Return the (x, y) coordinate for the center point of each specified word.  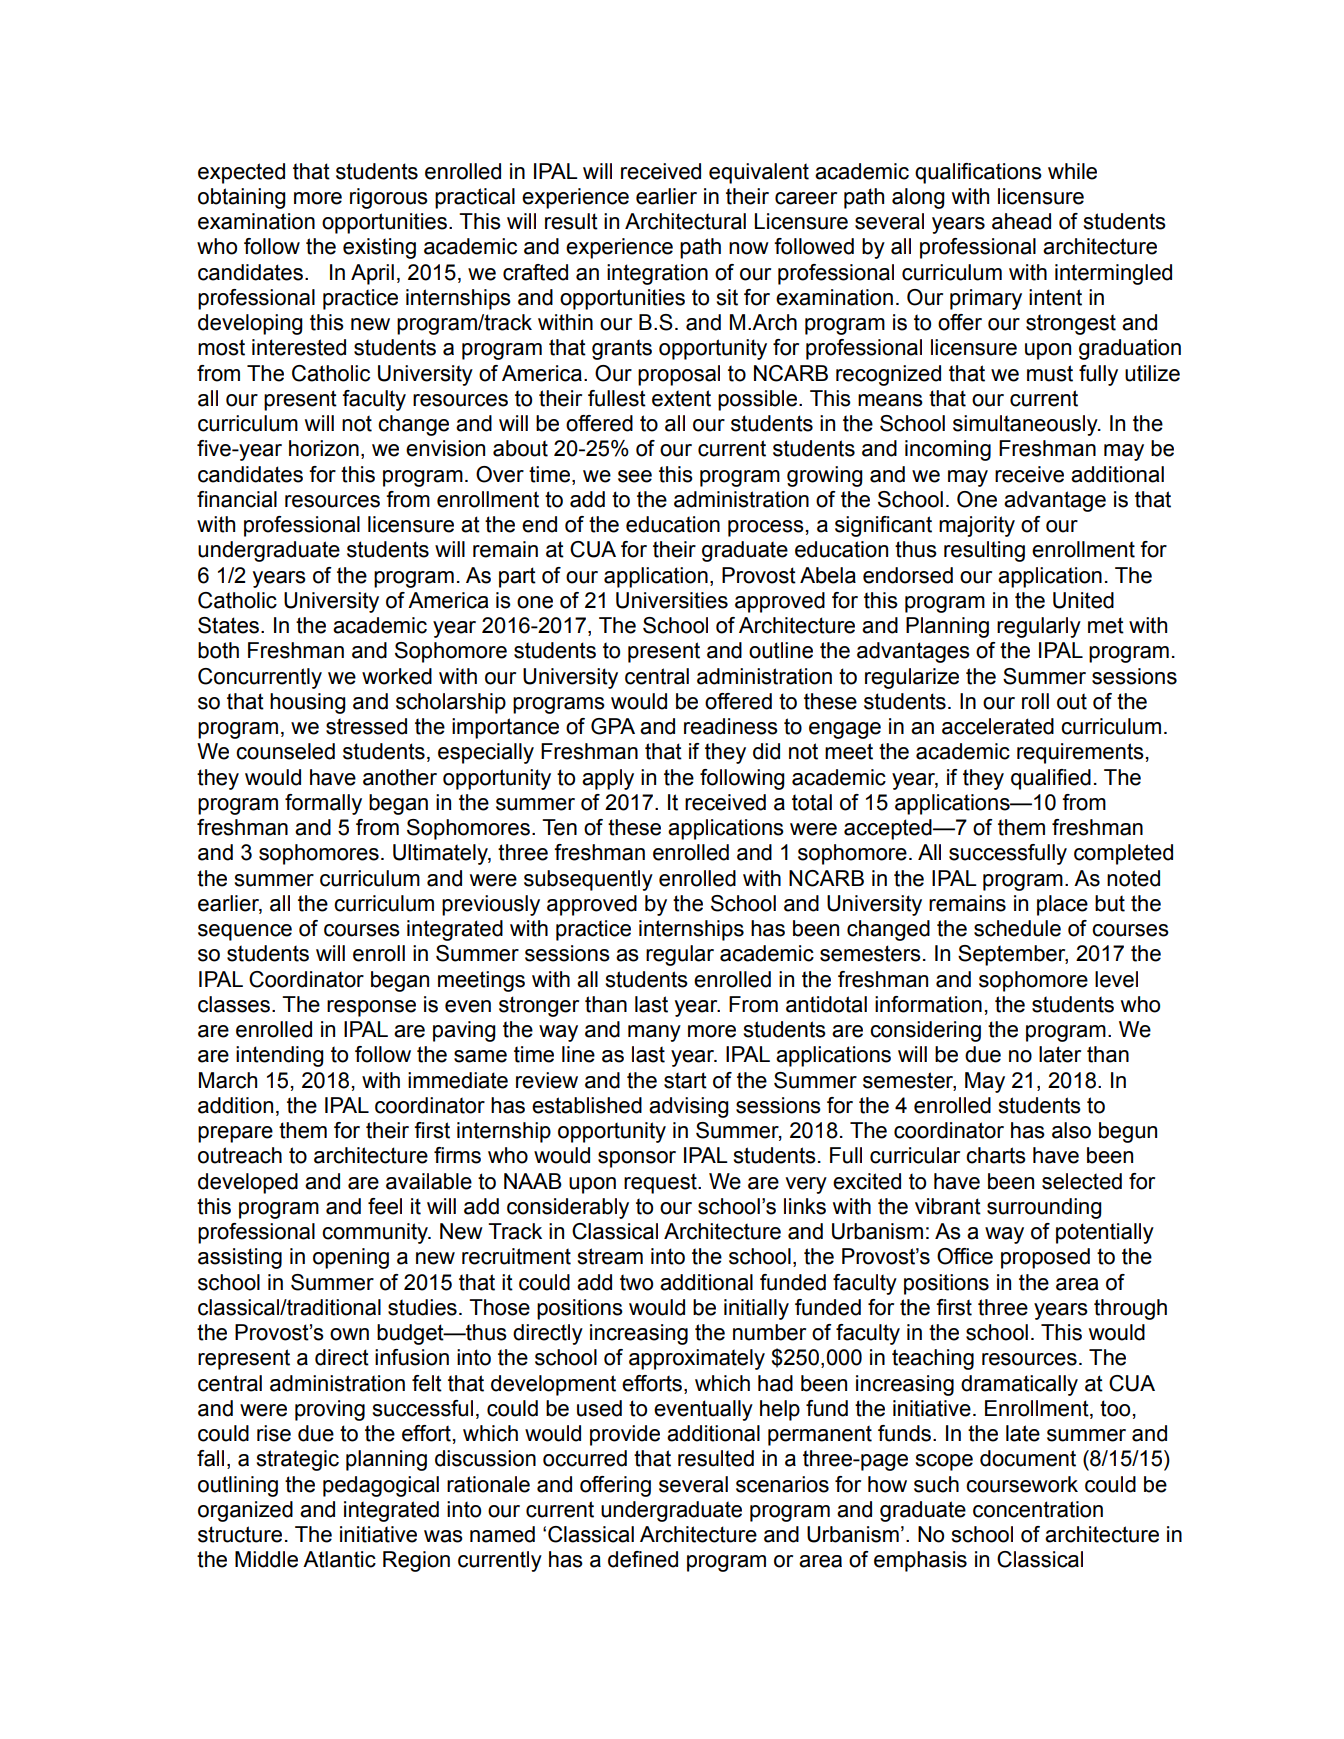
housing (308, 703)
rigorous (389, 198)
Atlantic (339, 1559)
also (1071, 1130)
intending (280, 1056)
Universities (672, 600)
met (1106, 625)
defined (643, 1559)
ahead (1021, 221)
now (749, 248)
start (685, 1080)
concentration (1038, 1509)
